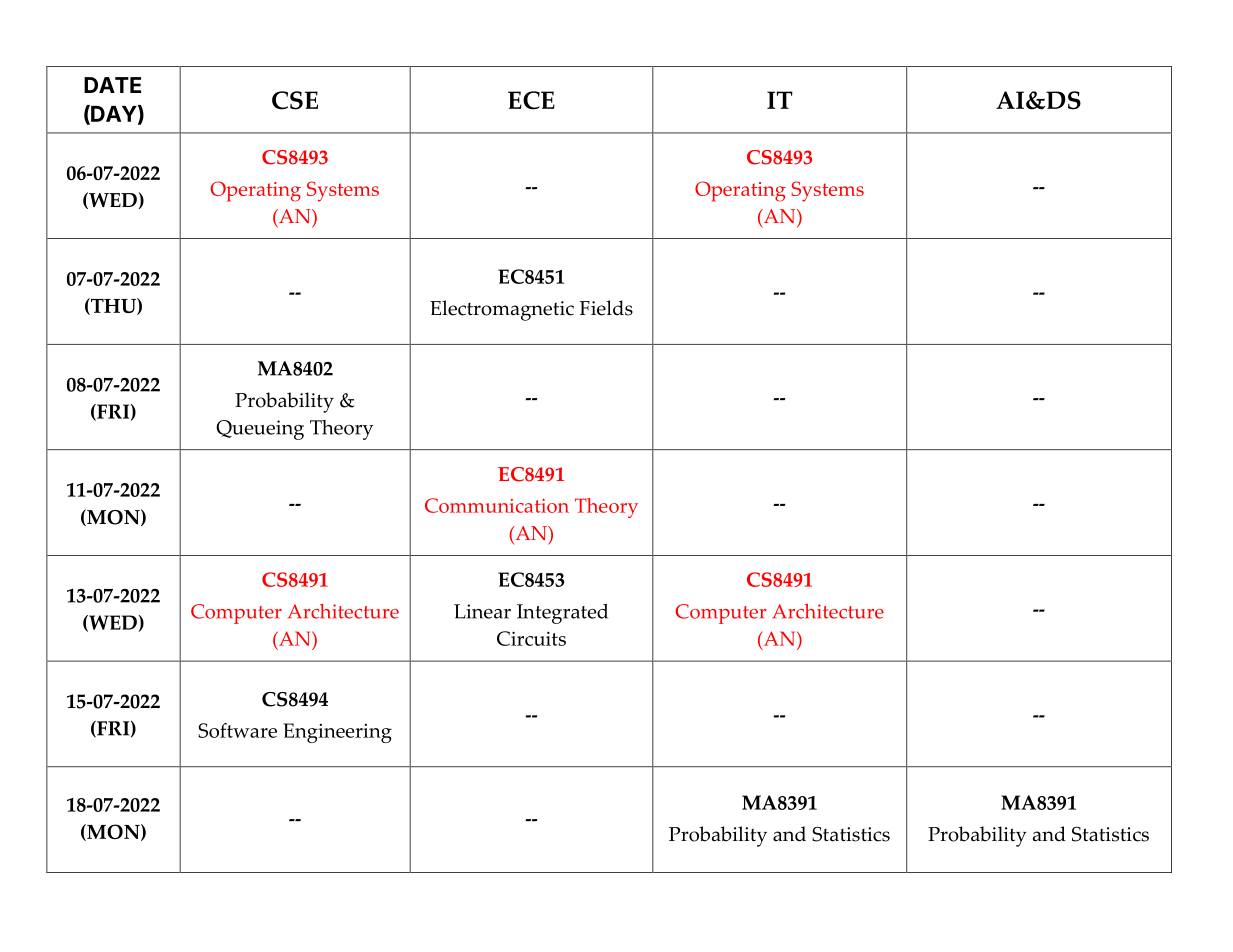  I want to click on Electromagnetic, so click(502, 310).
